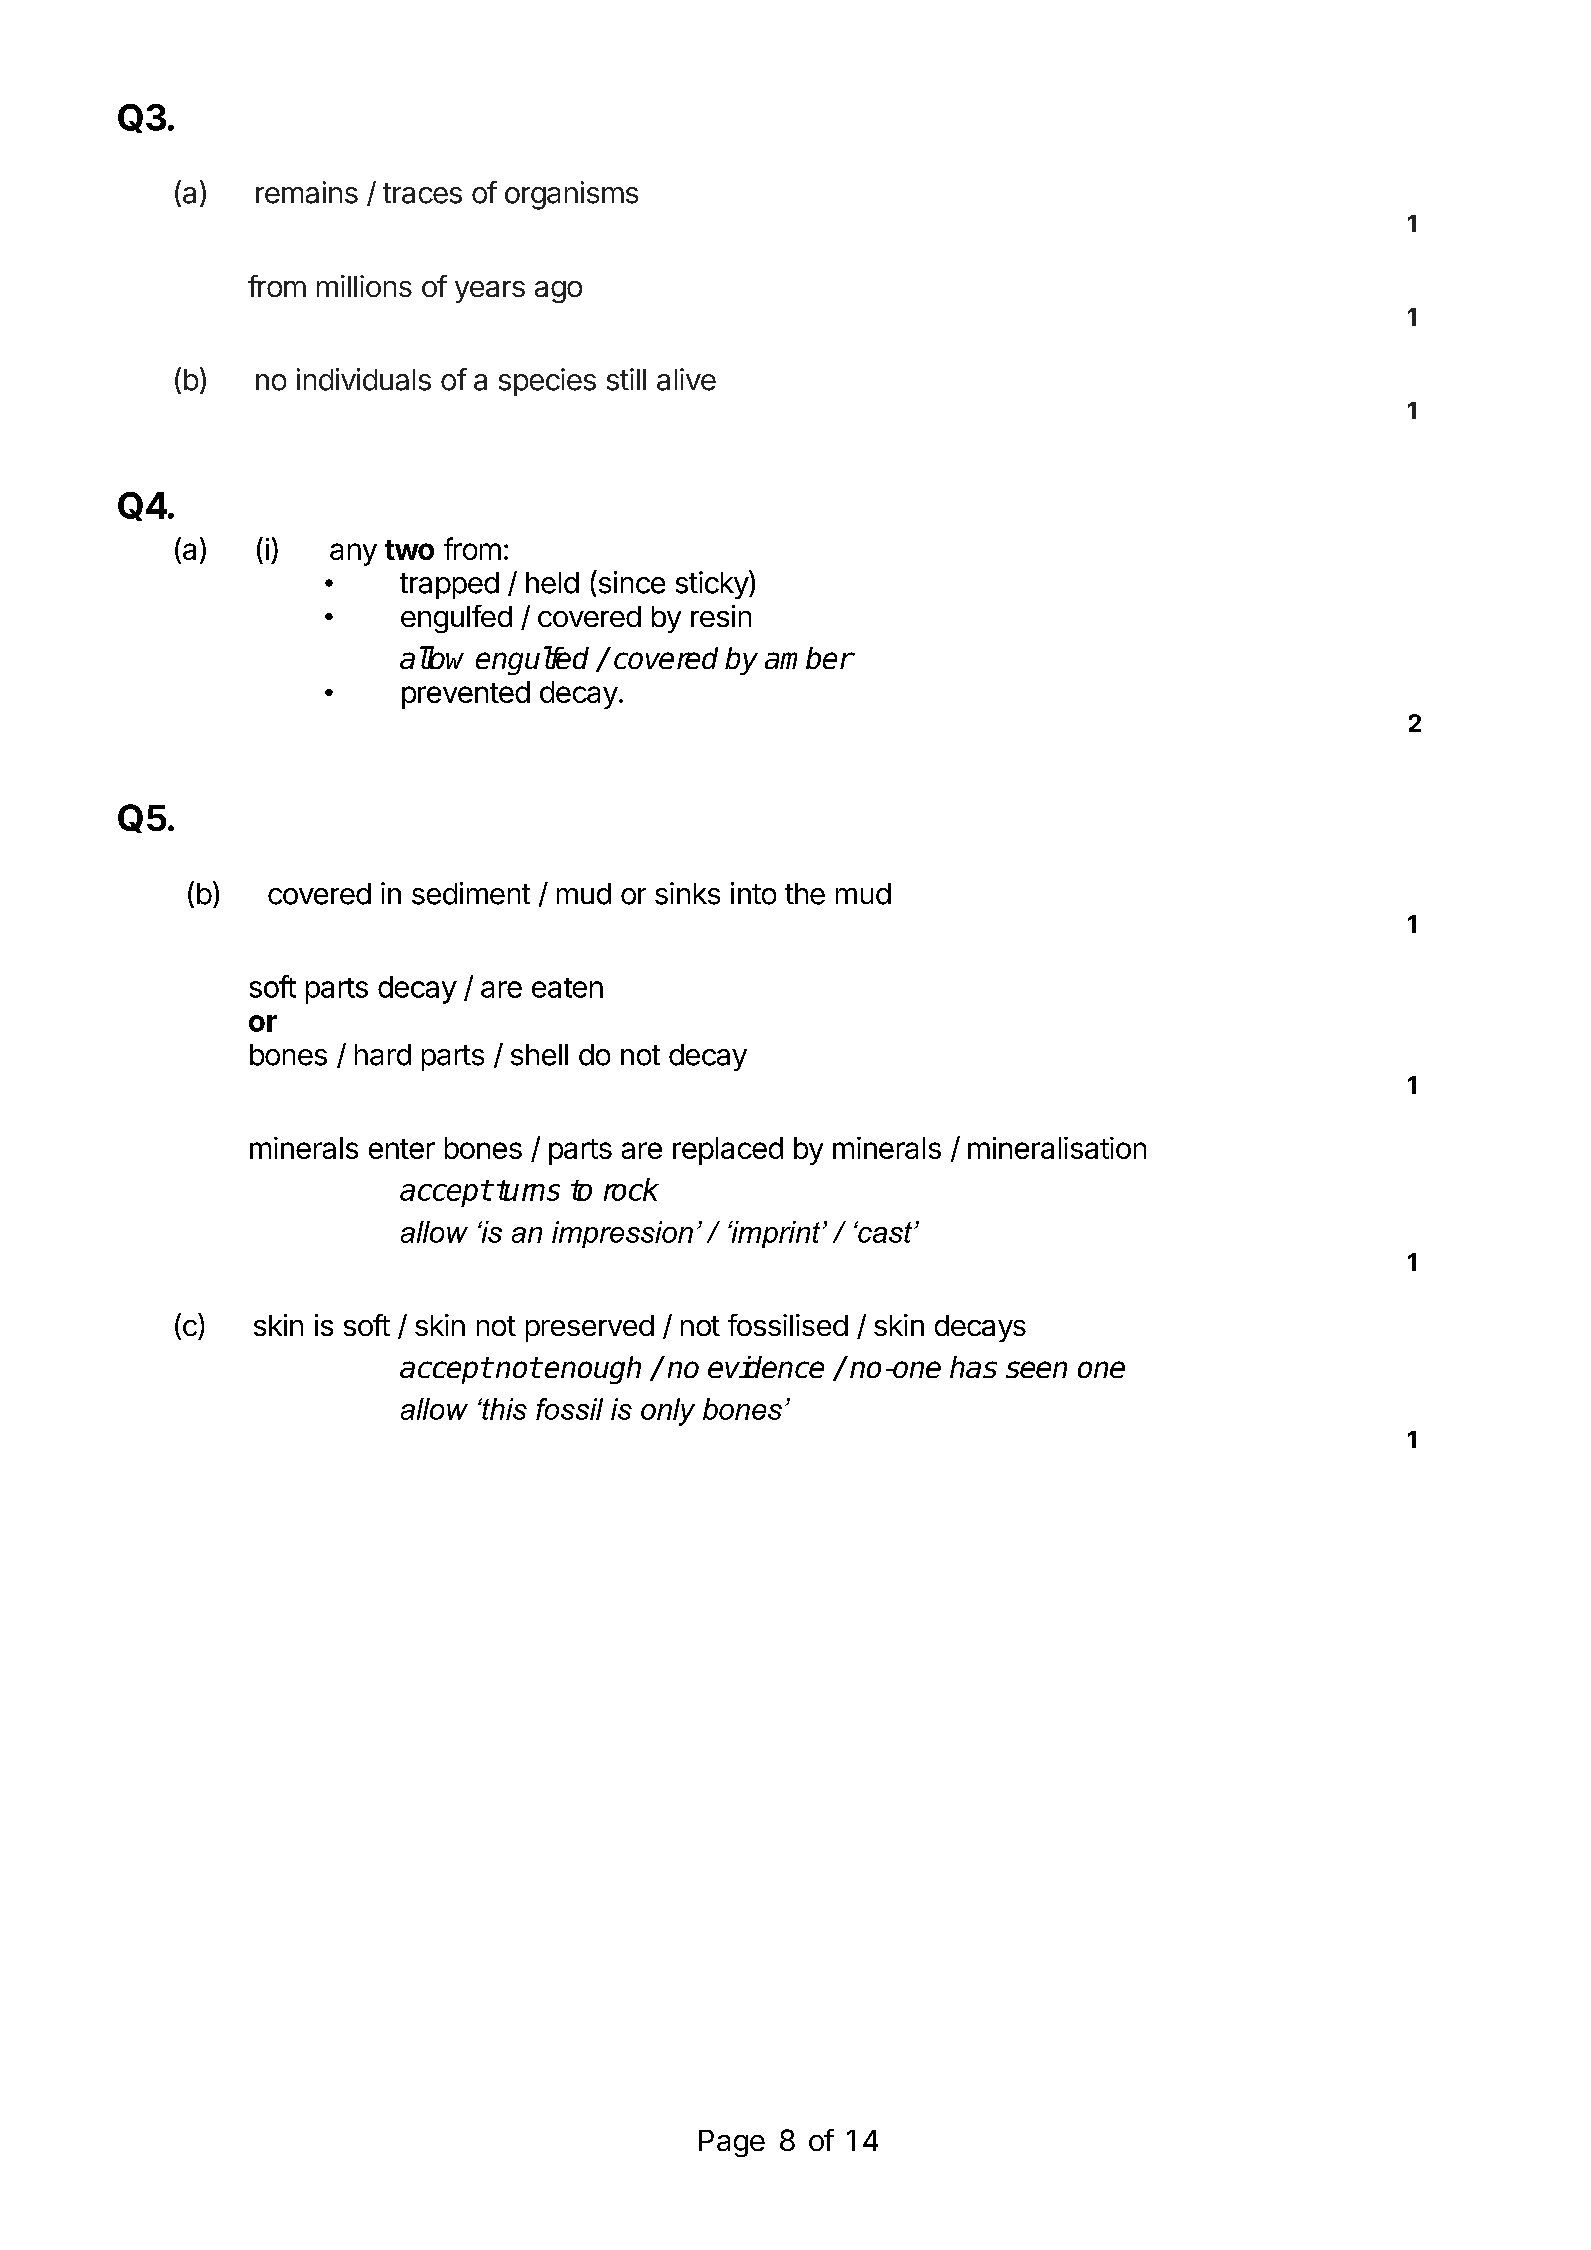 This image has width=1591, height=2250. Describe the element at coordinates (593, 1370) in the image. I see `enough` at that location.
